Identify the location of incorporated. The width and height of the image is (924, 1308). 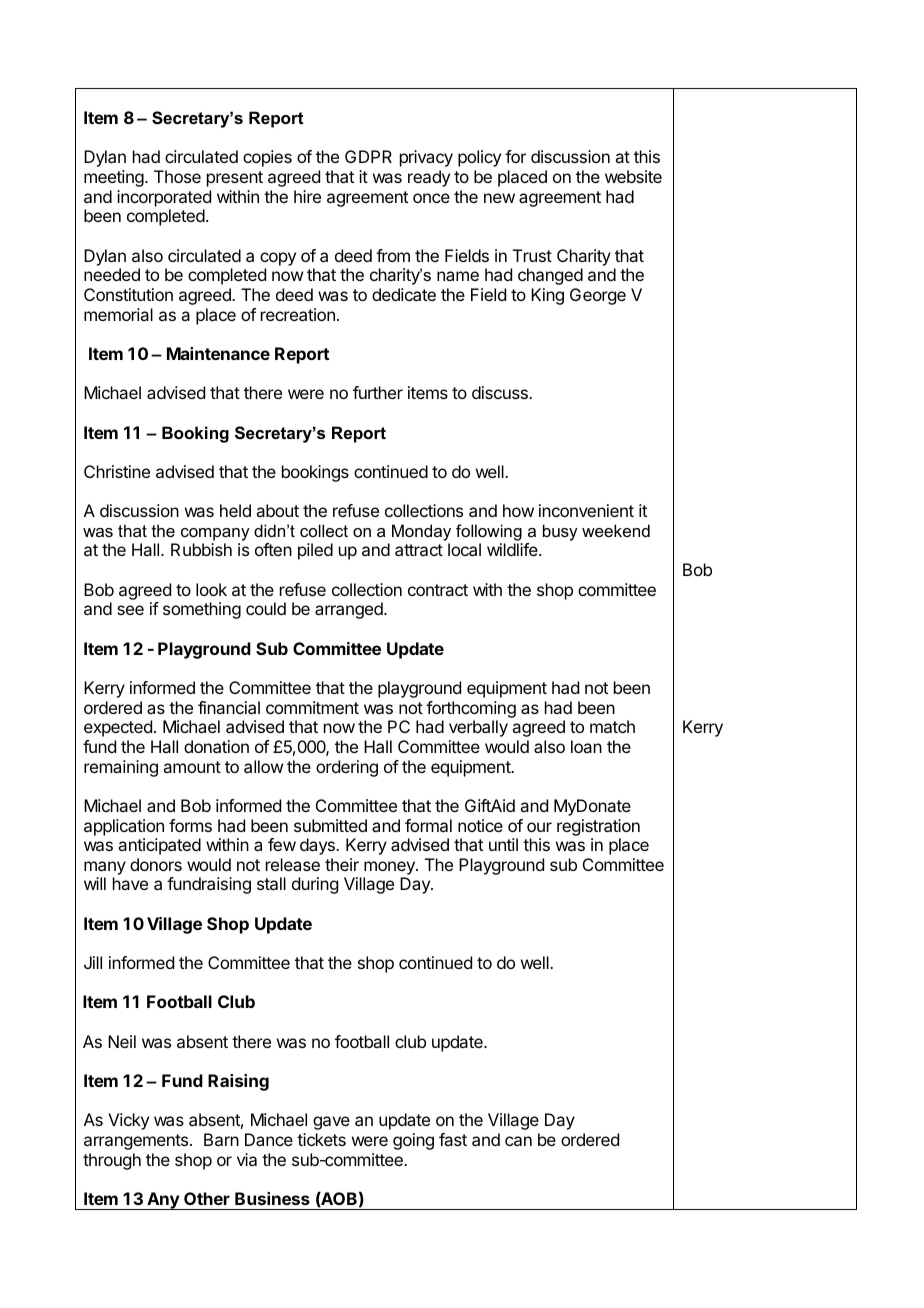
(164, 198).
